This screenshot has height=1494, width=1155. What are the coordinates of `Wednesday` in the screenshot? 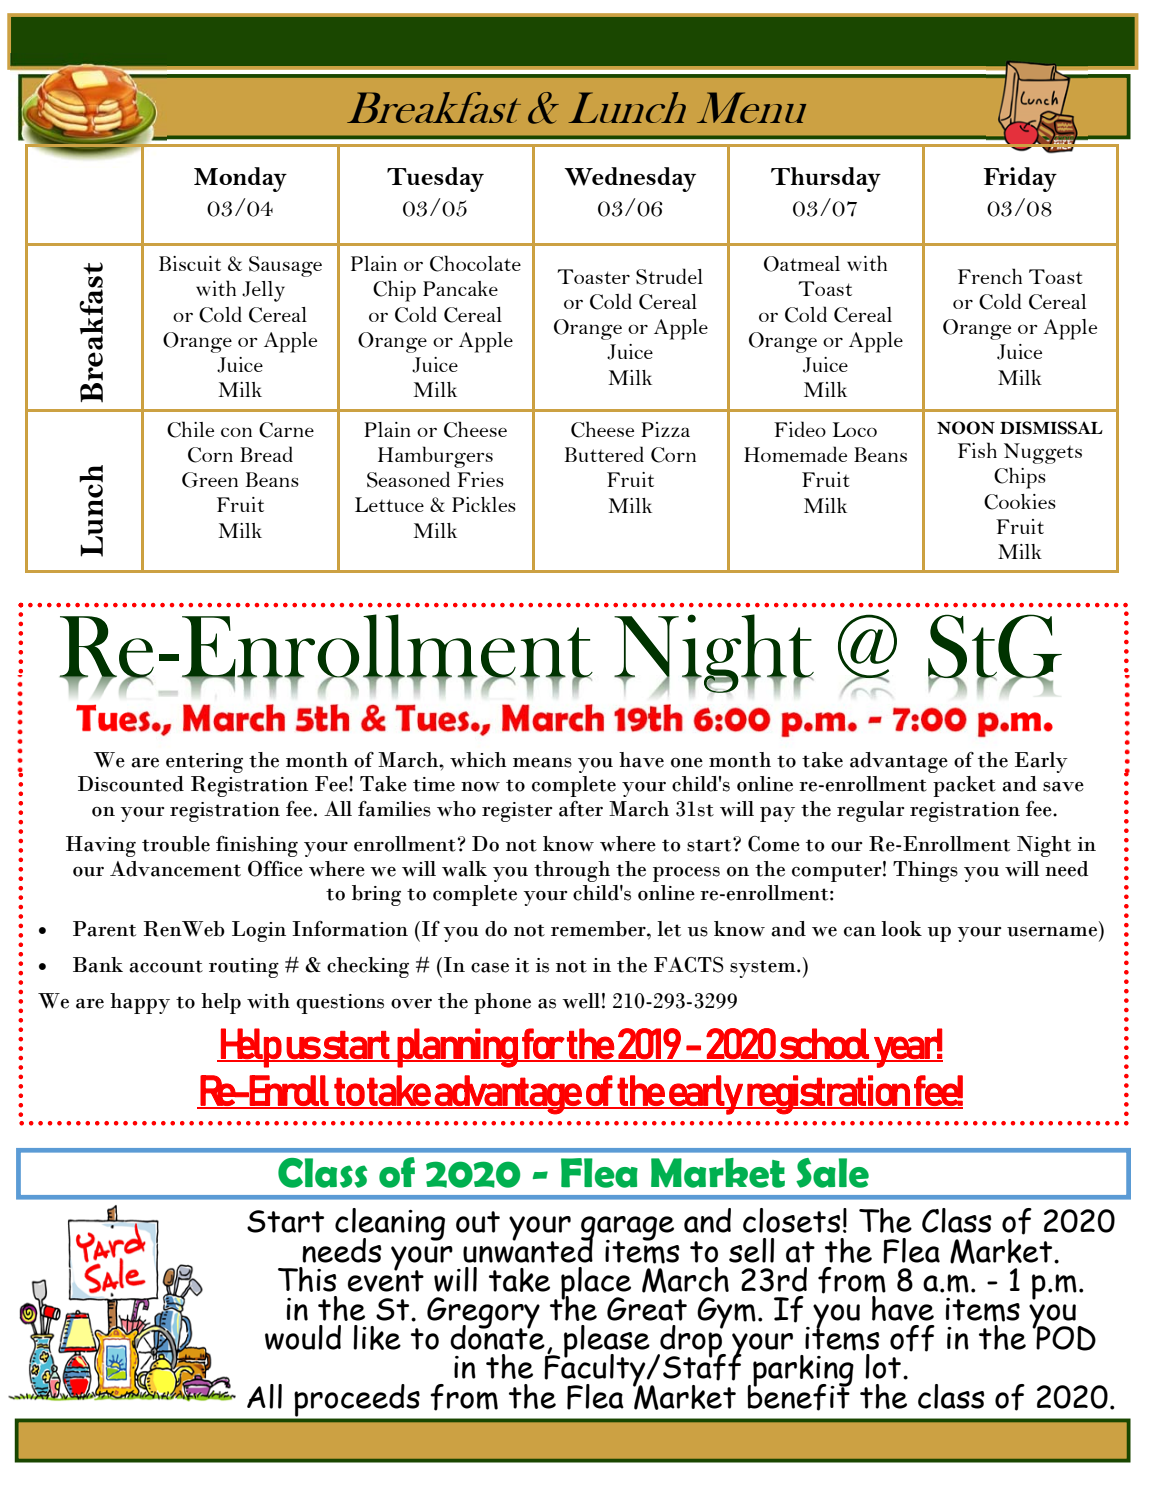 It's located at (630, 179).
